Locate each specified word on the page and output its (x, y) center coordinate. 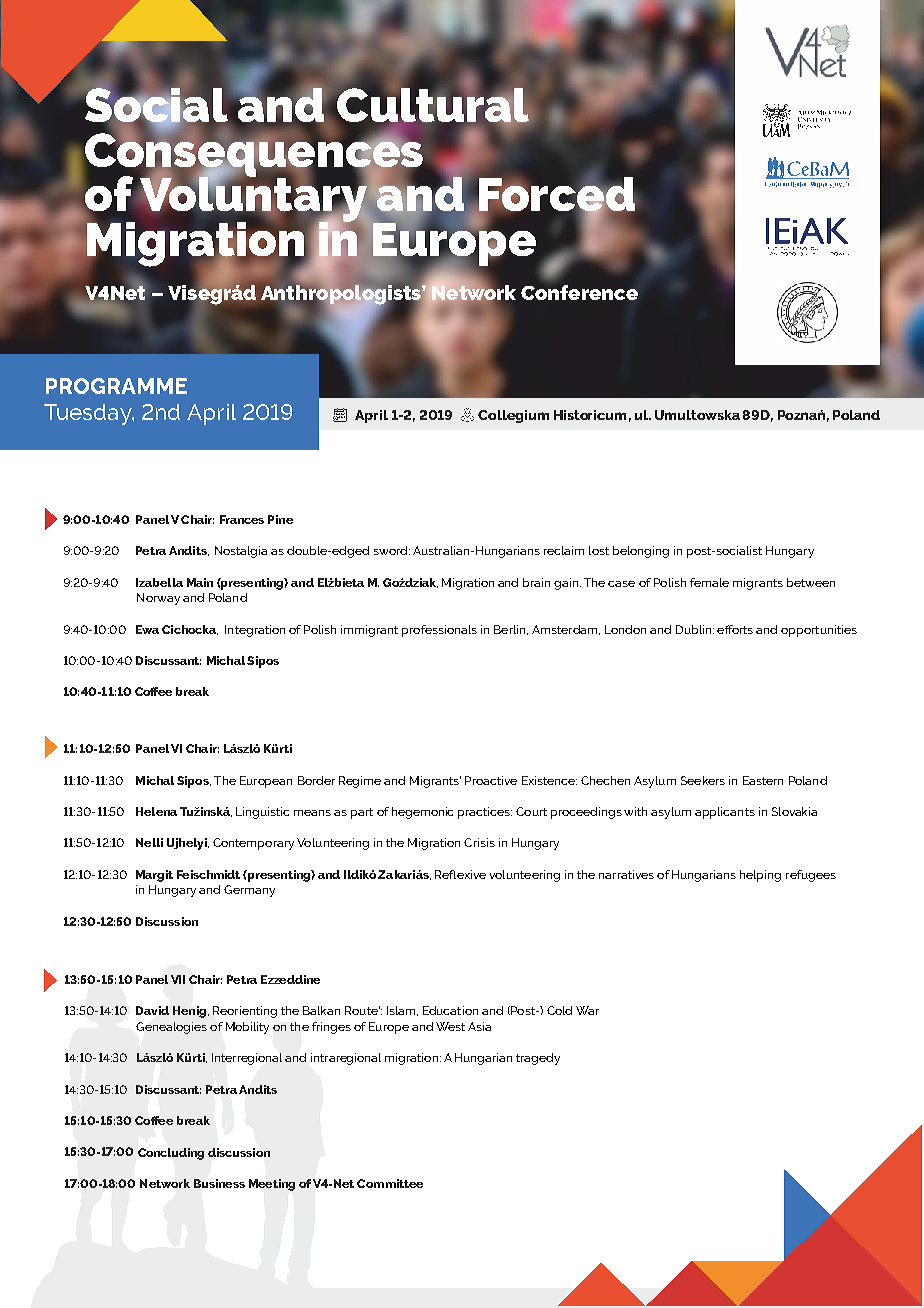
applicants (725, 813)
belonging (641, 552)
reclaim (564, 550)
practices (485, 813)
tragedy (538, 1059)
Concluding (171, 1154)
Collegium (513, 416)
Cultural (433, 104)
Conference (579, 292)
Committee (390, 1183)
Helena (156, 811)
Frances (242, 519)
